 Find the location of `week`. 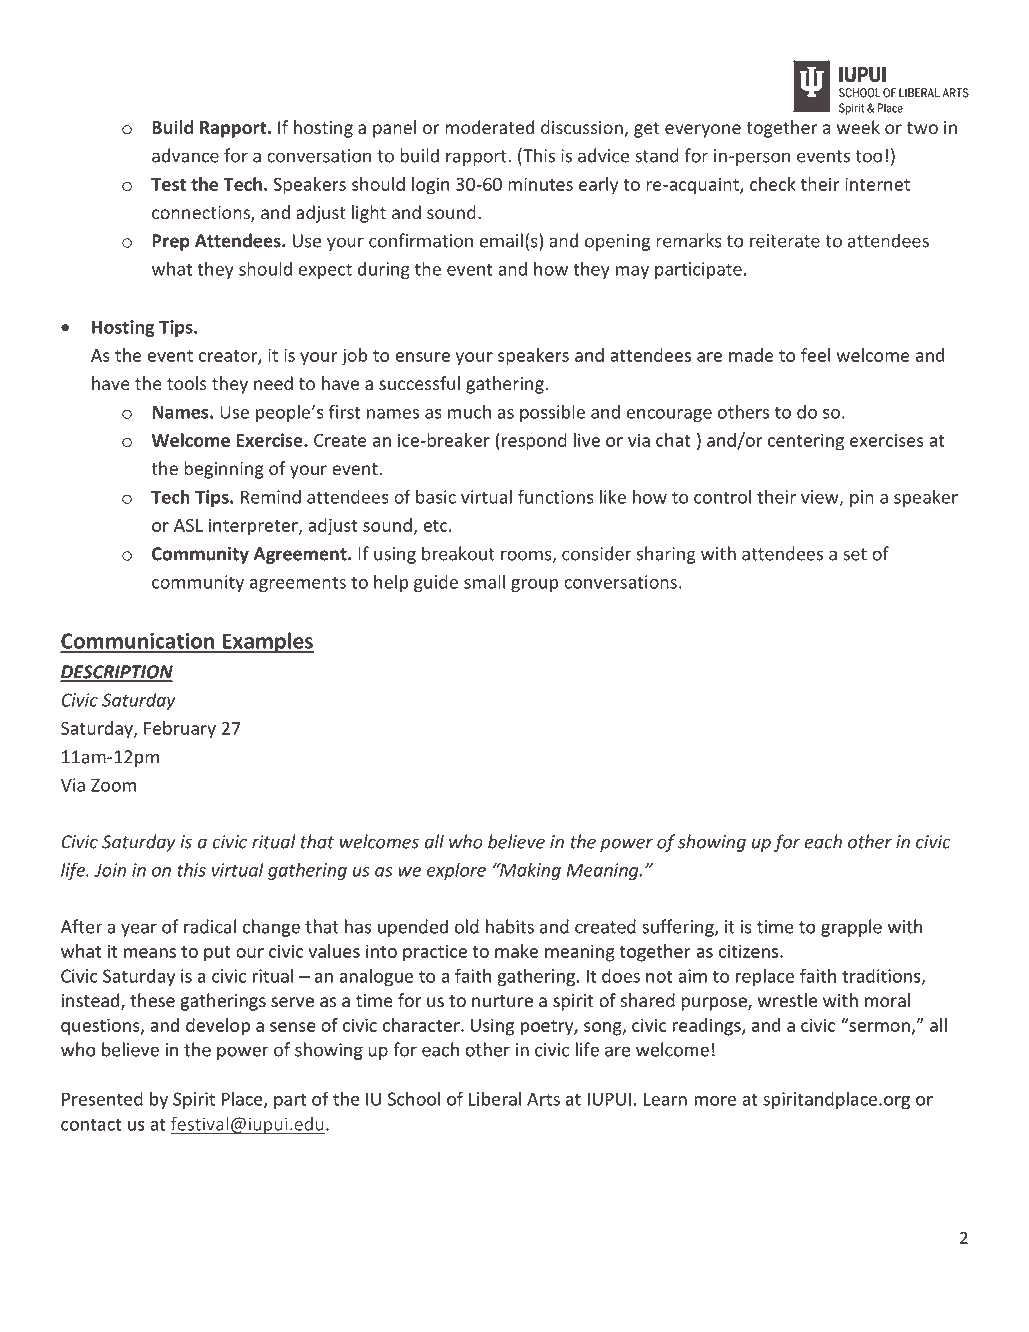

week is located at coordinates (858, 127).
